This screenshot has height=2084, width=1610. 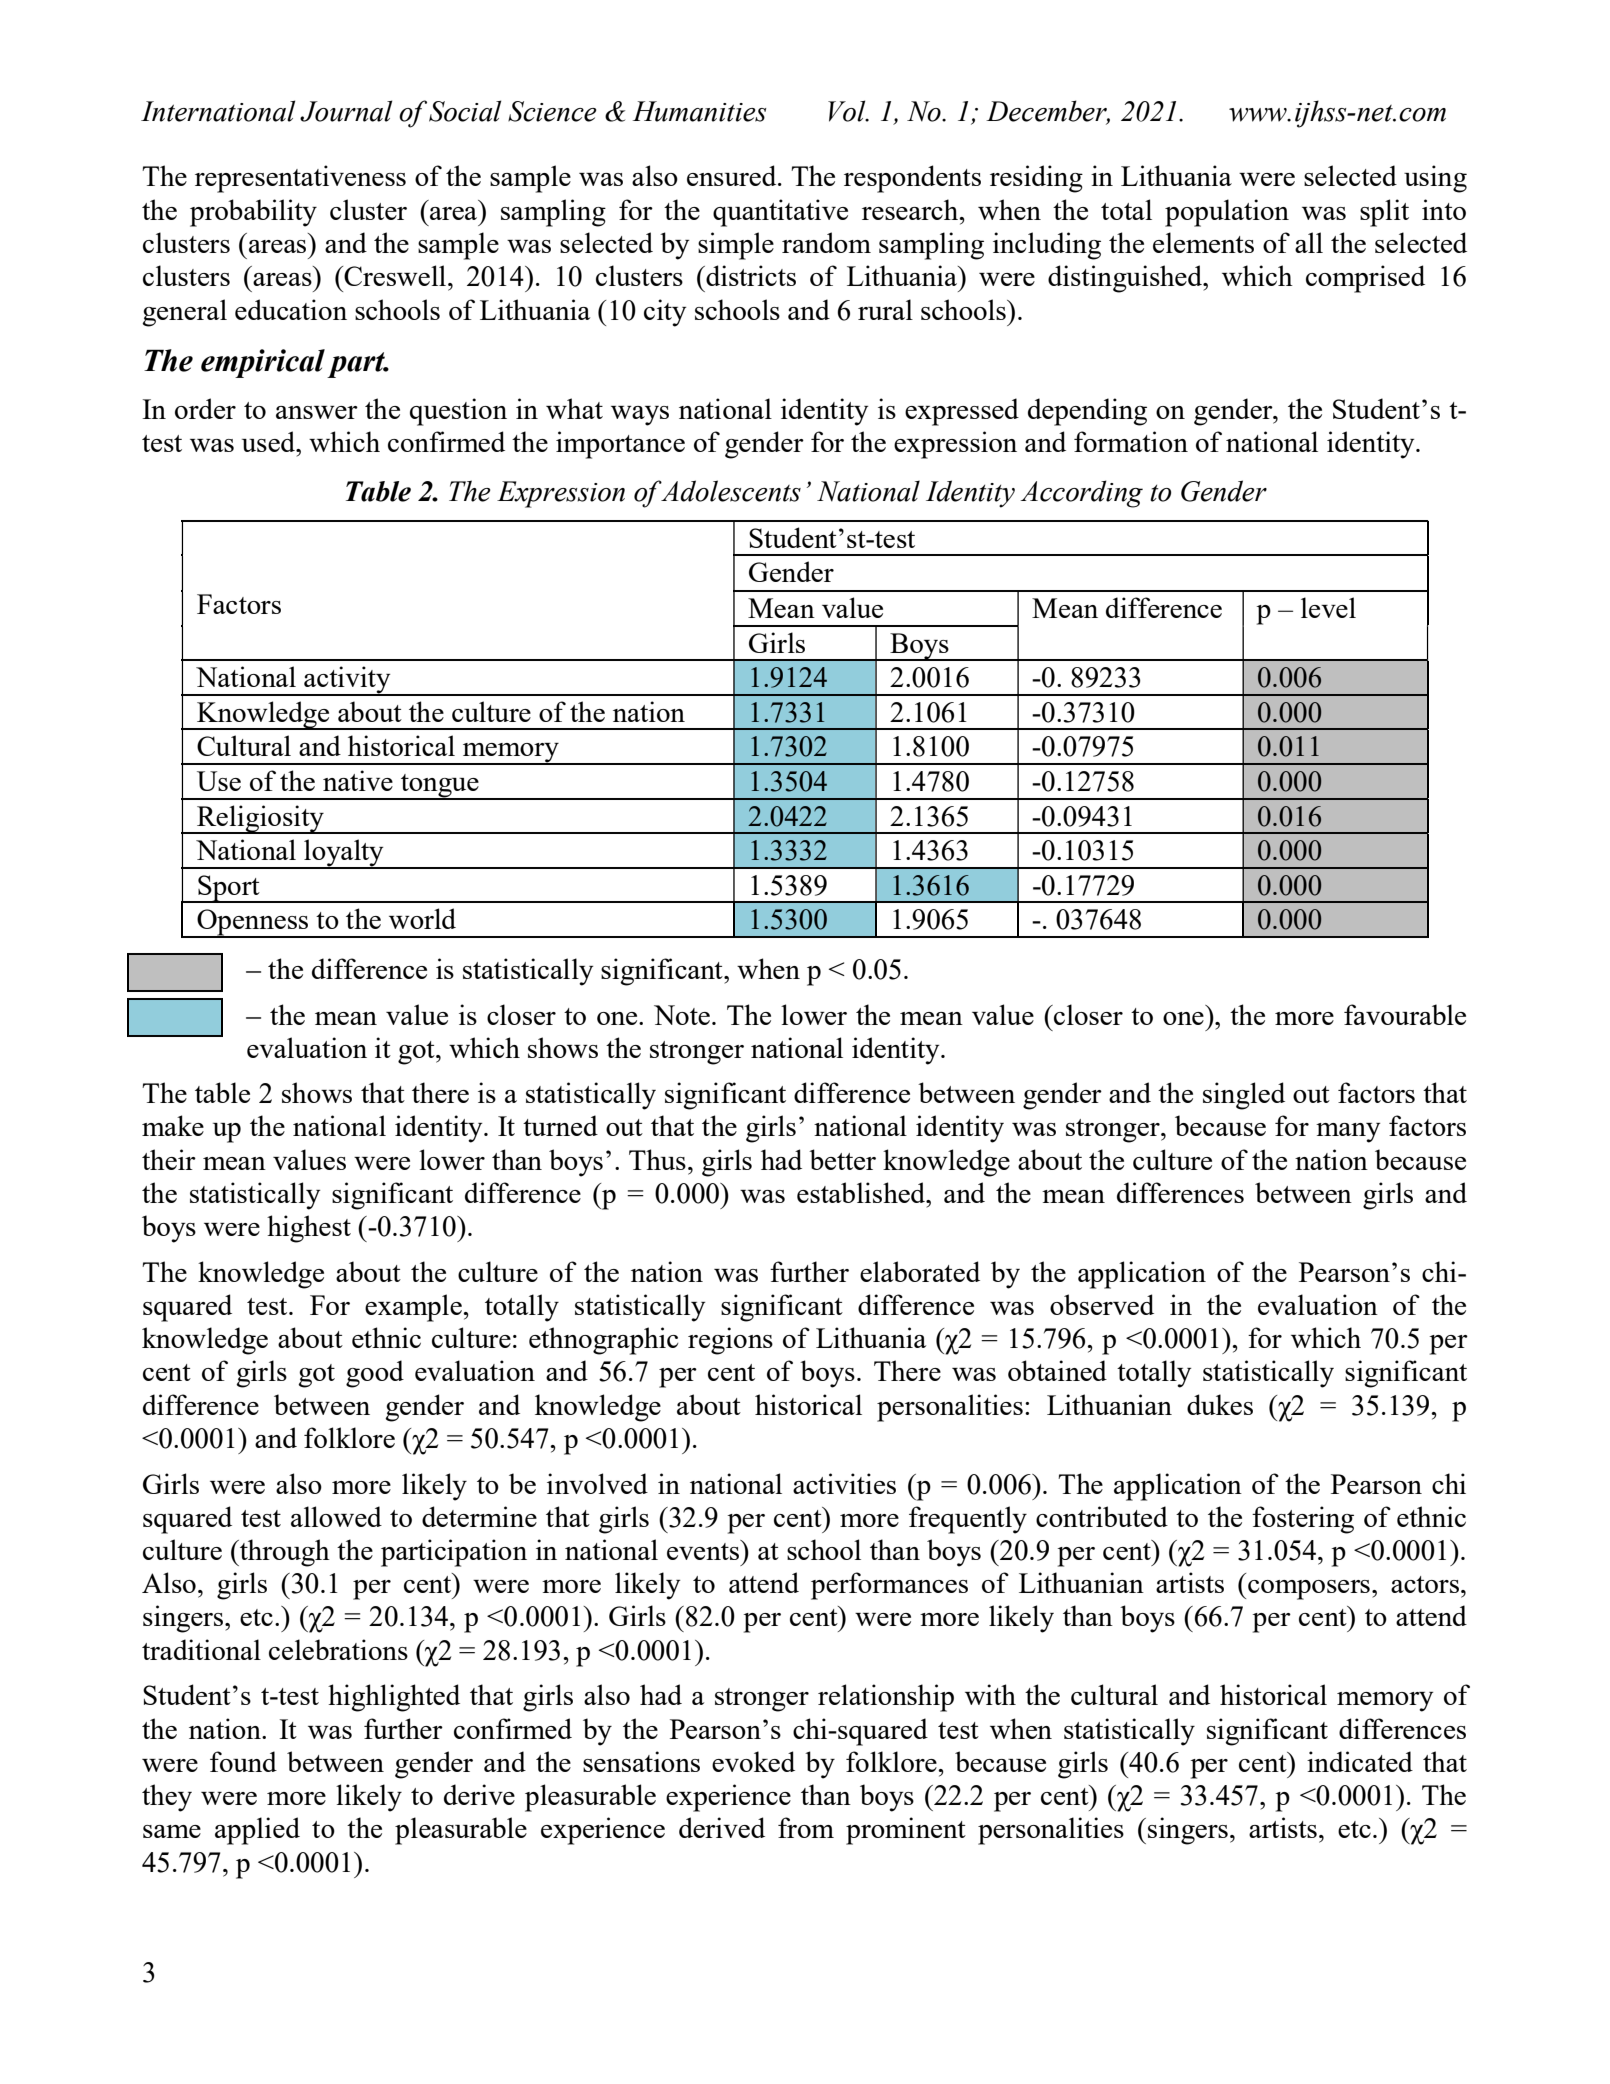 I want to click on representativeness, so click(x=300, y=179).
